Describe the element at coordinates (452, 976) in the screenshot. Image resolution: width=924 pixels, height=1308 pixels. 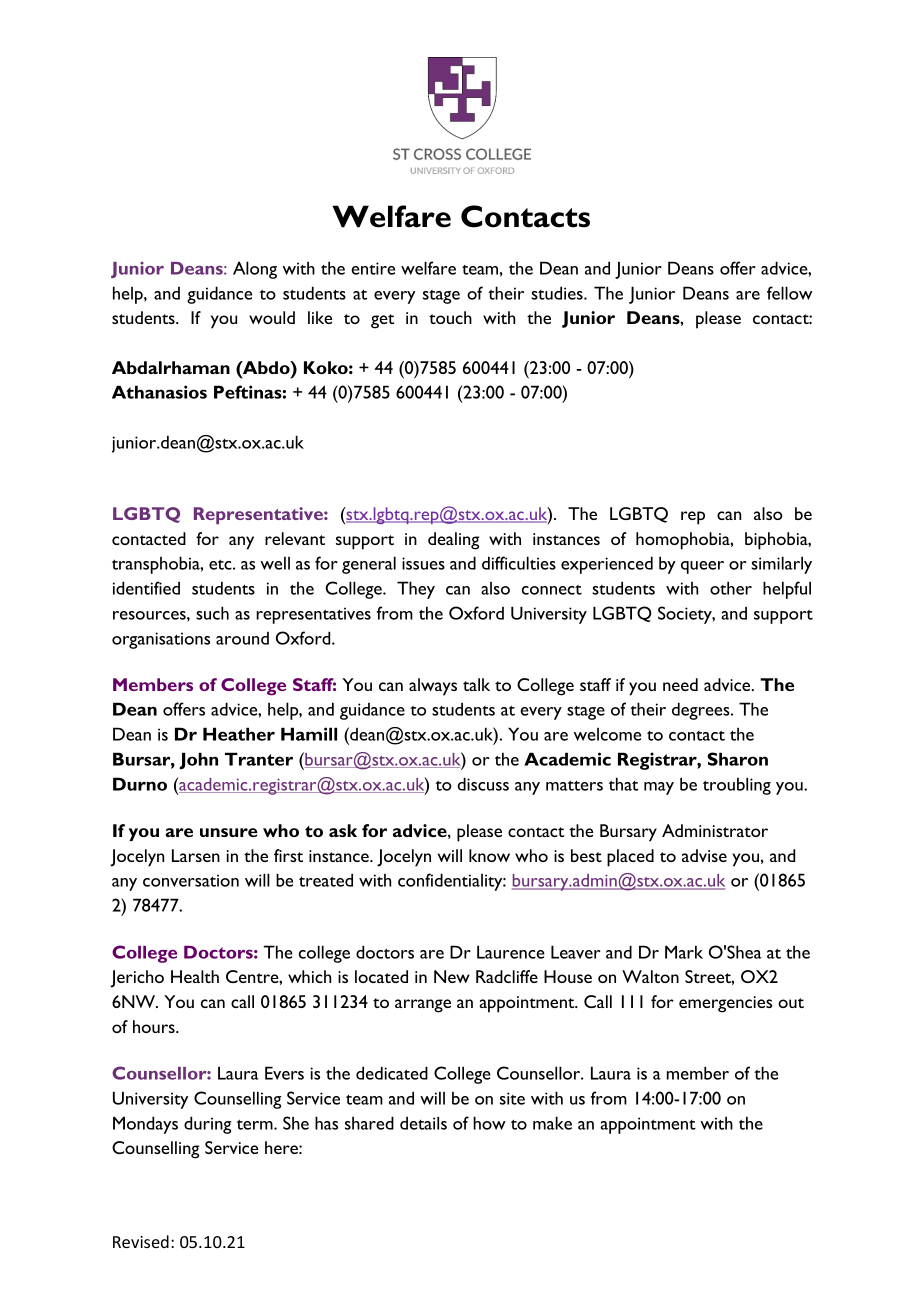
I see `New` at that location.
